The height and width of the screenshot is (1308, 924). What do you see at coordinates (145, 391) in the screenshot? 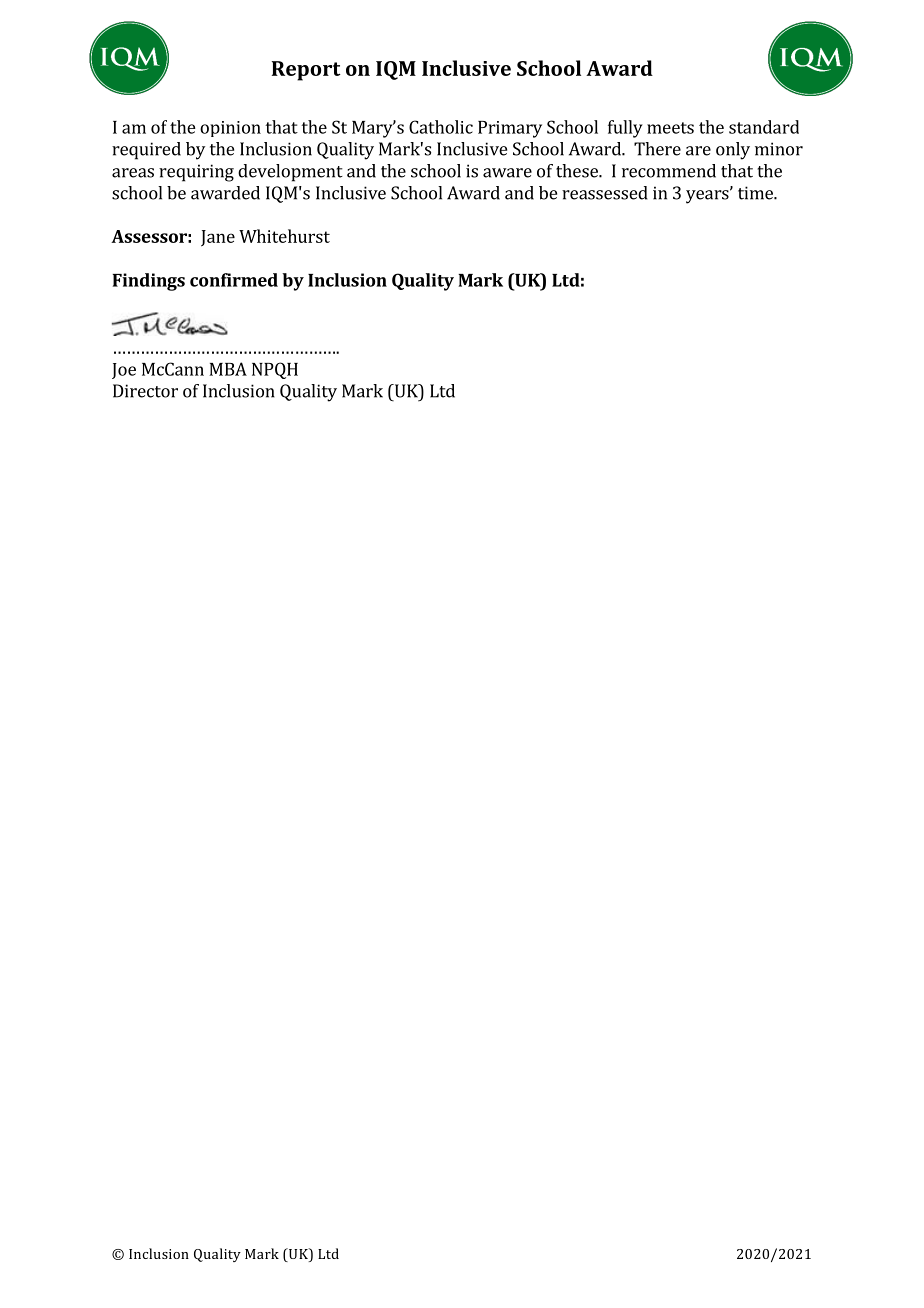
I see `Director` at bounding box center [145, 391].
